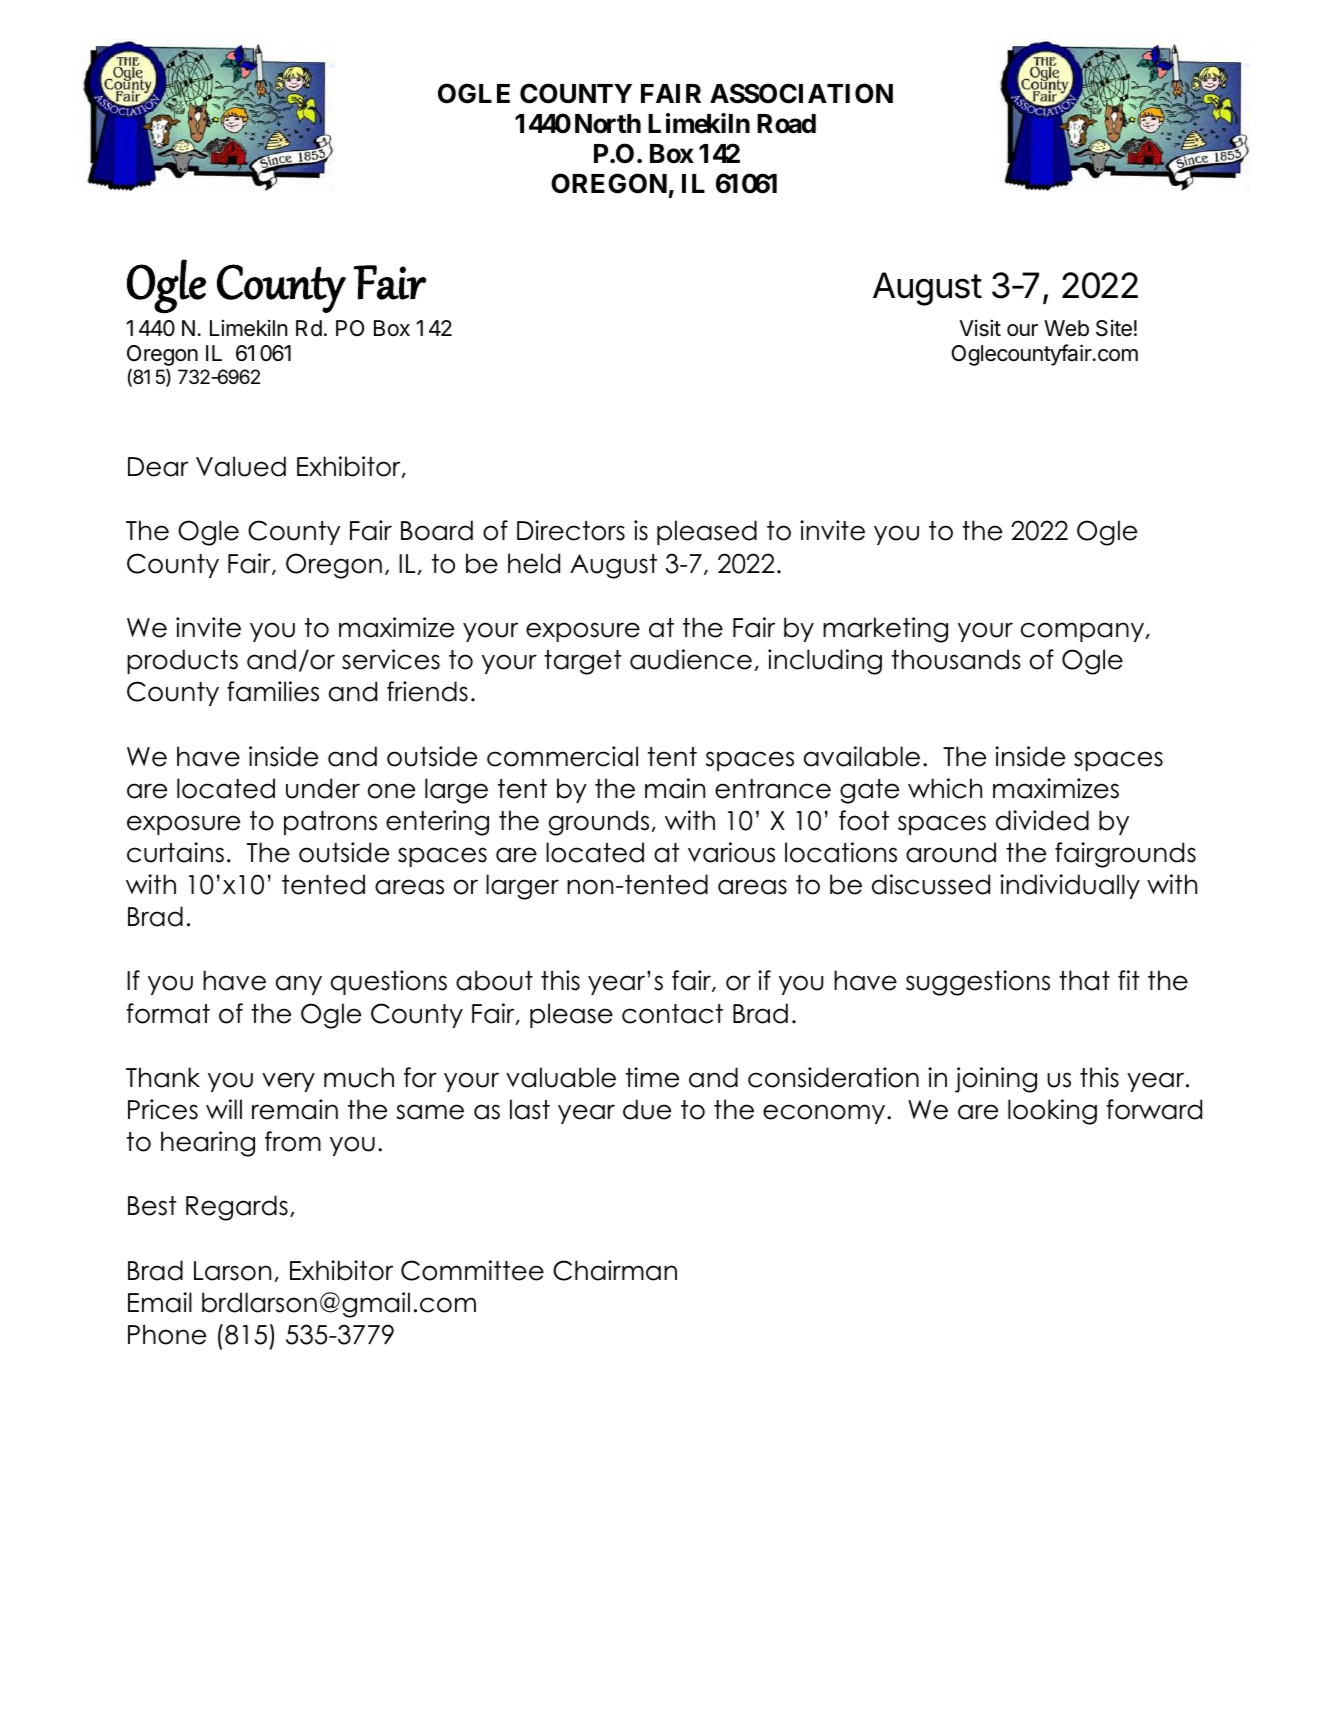 The width and height of the screenshot is (1337, 1730). I want to click on looking, so click(1052, 1112).
